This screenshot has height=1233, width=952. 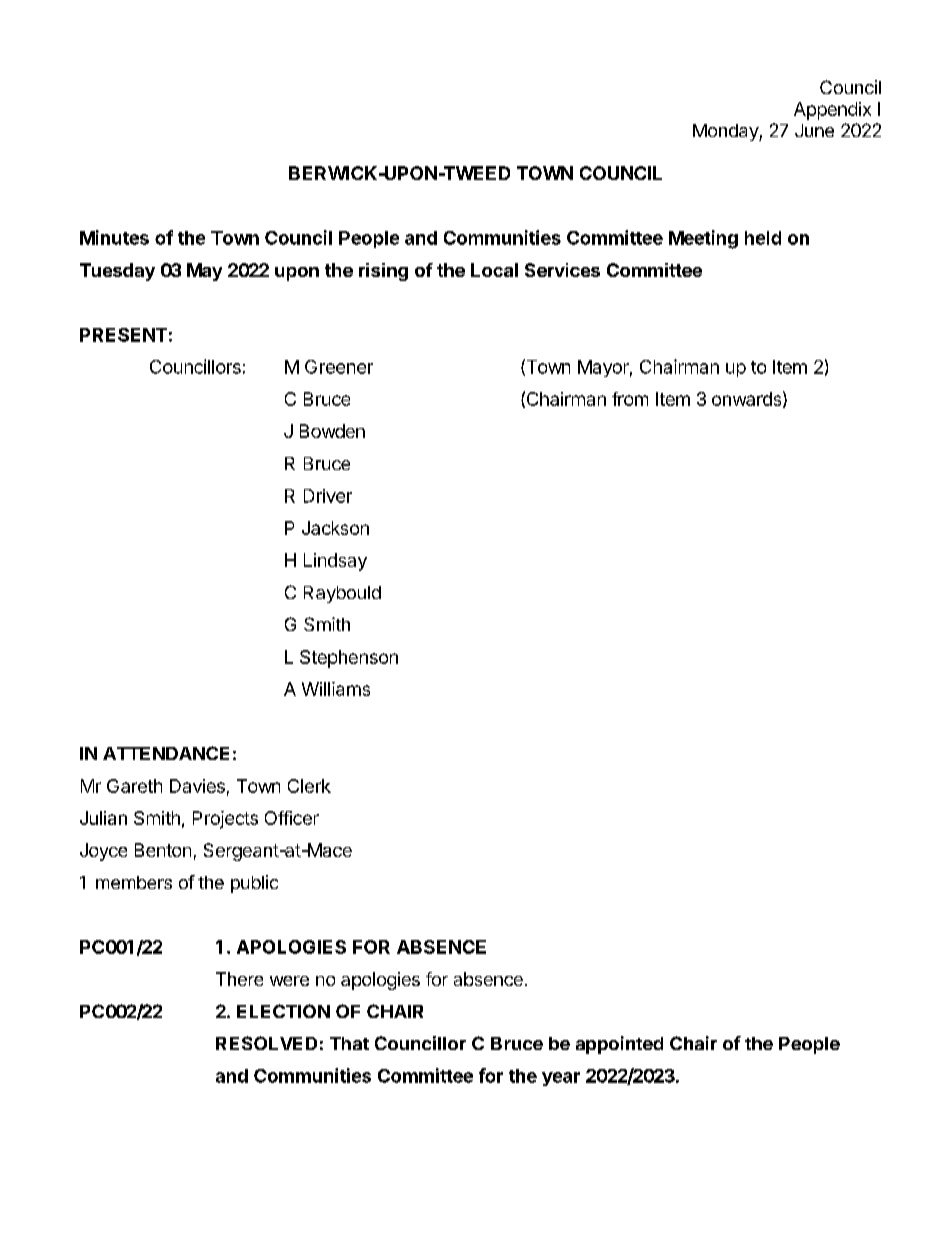 I want to click on Monday, so click(x=726, y=132).
